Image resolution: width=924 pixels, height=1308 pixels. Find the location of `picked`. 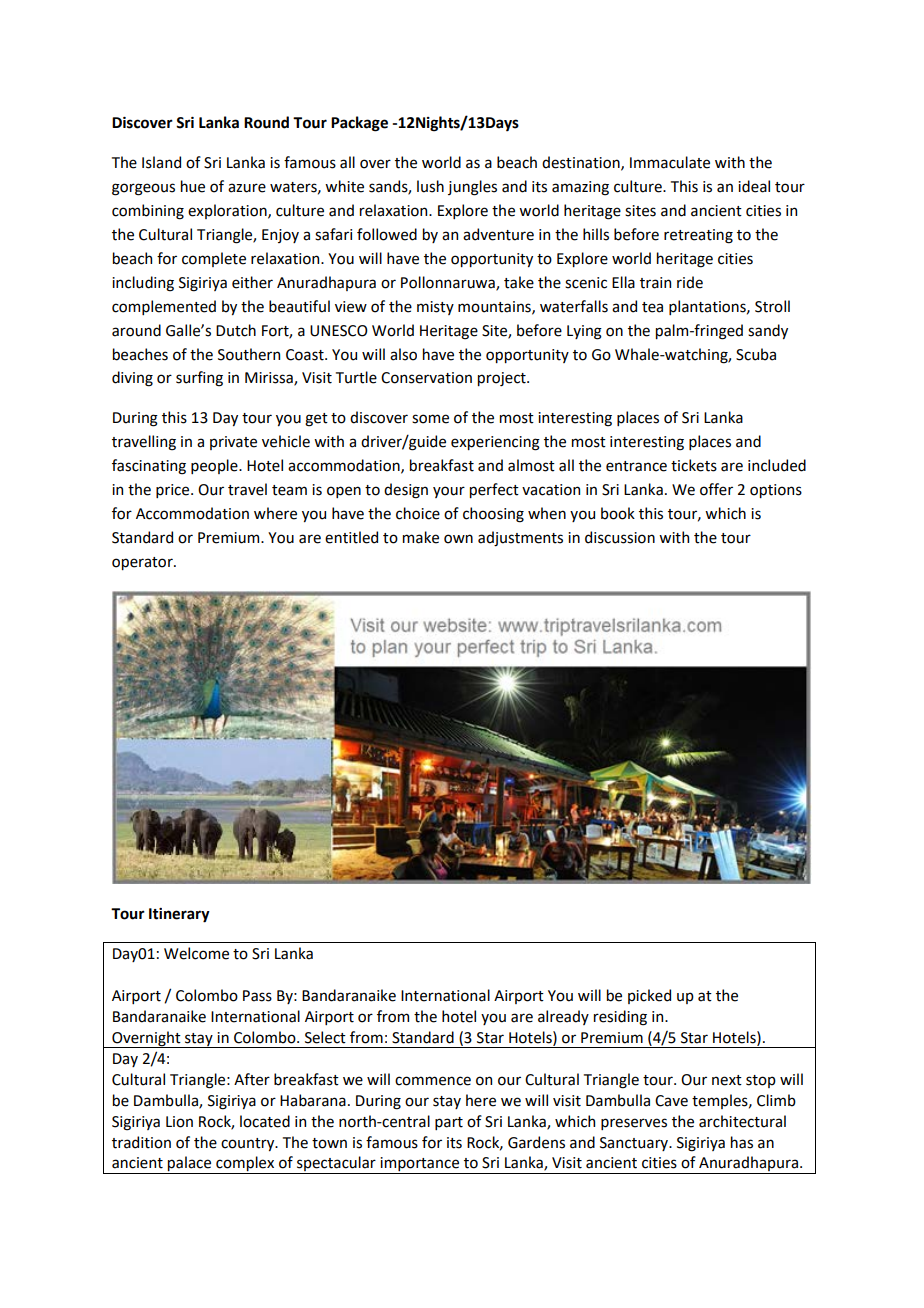

picked is located at coordinates (649, 996).
